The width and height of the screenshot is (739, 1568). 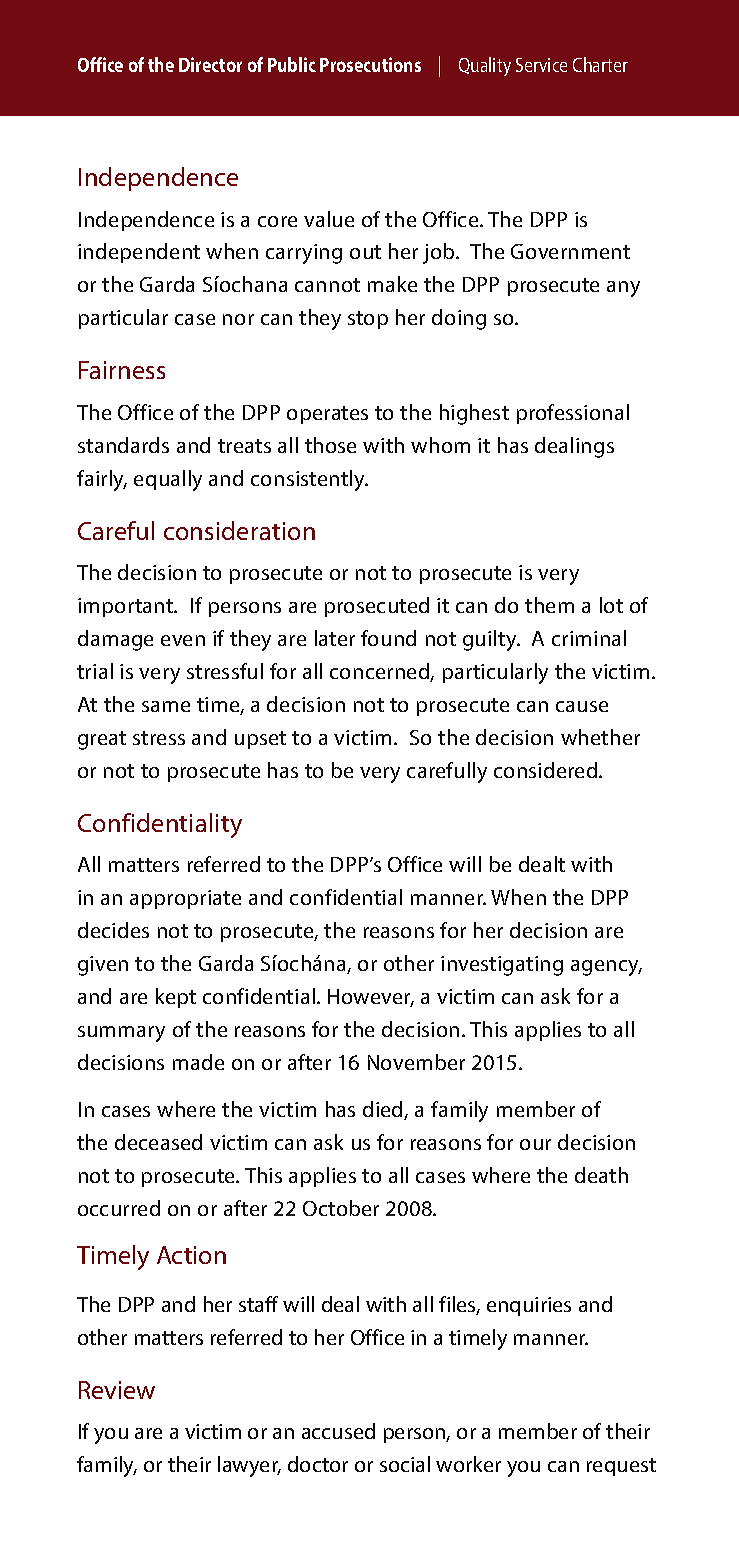 I want to click on considered, so click(x=547, y=770).
